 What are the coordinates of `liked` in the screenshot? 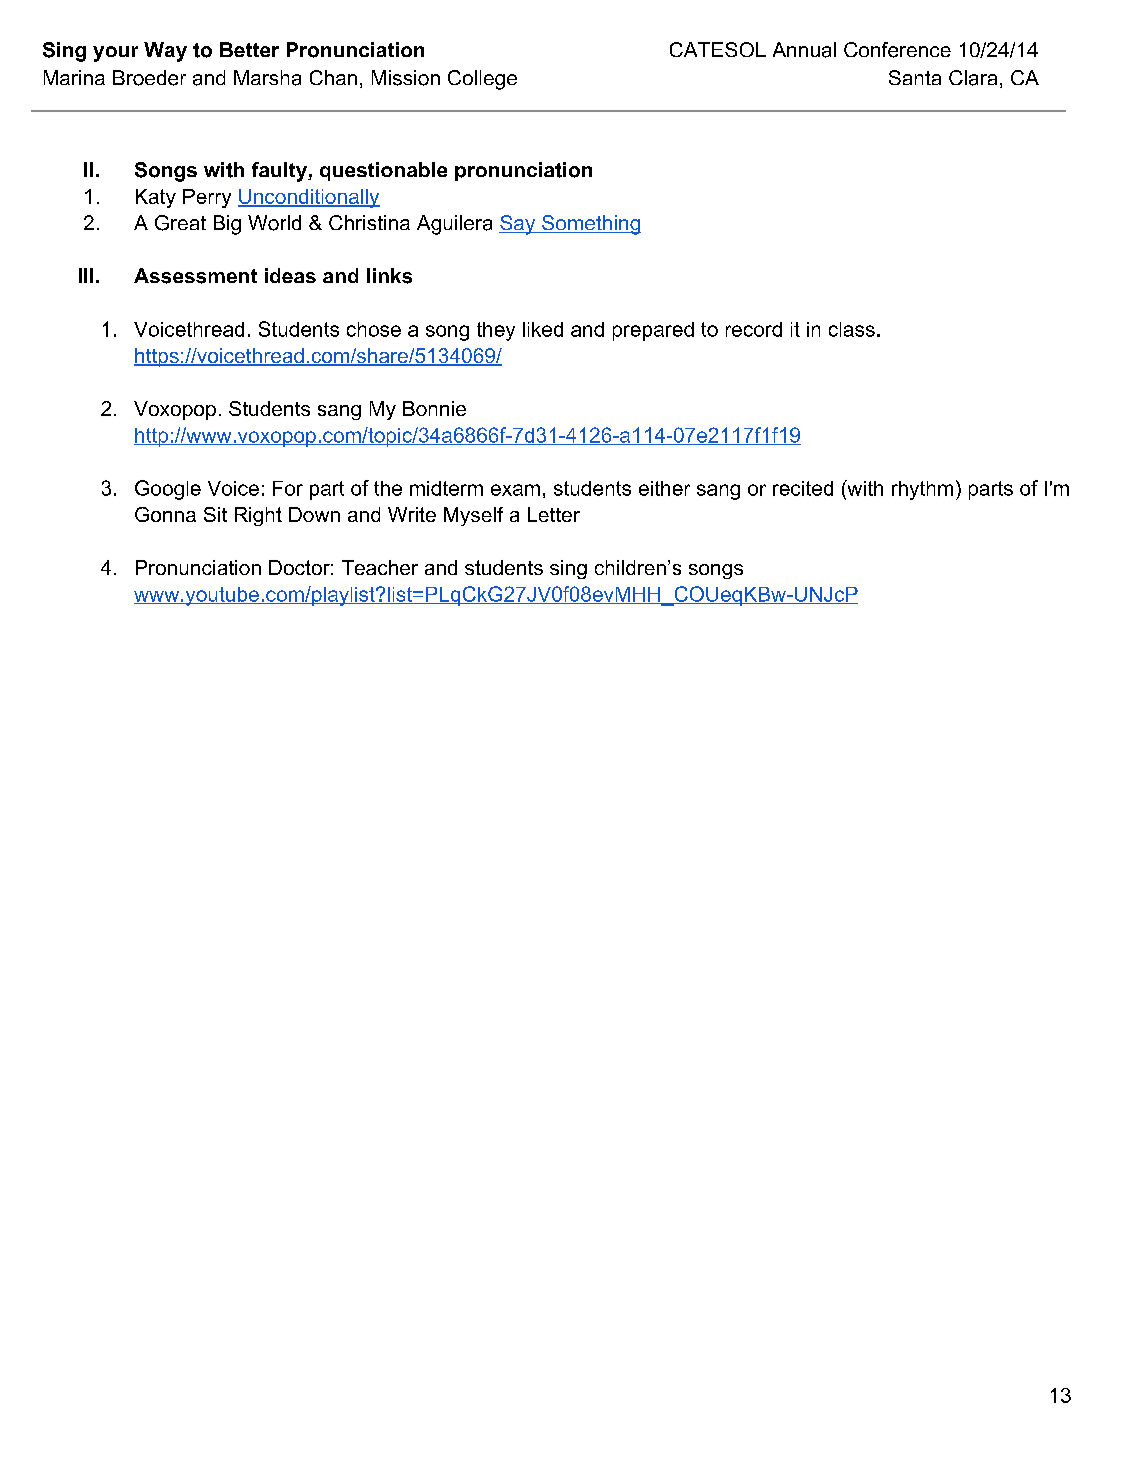 It's located at (543, 329).
